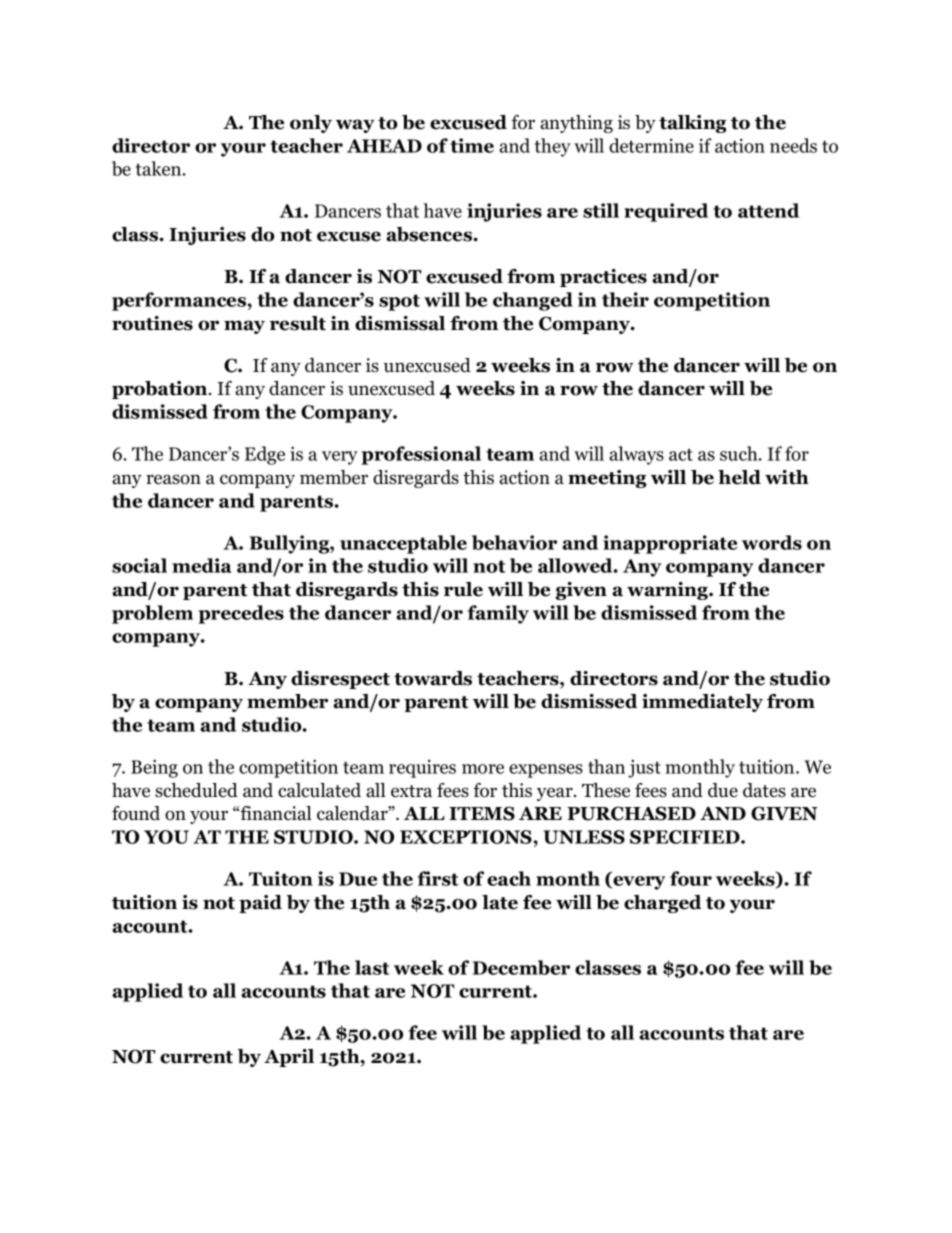  I want to click on just, so click(644, 768).
